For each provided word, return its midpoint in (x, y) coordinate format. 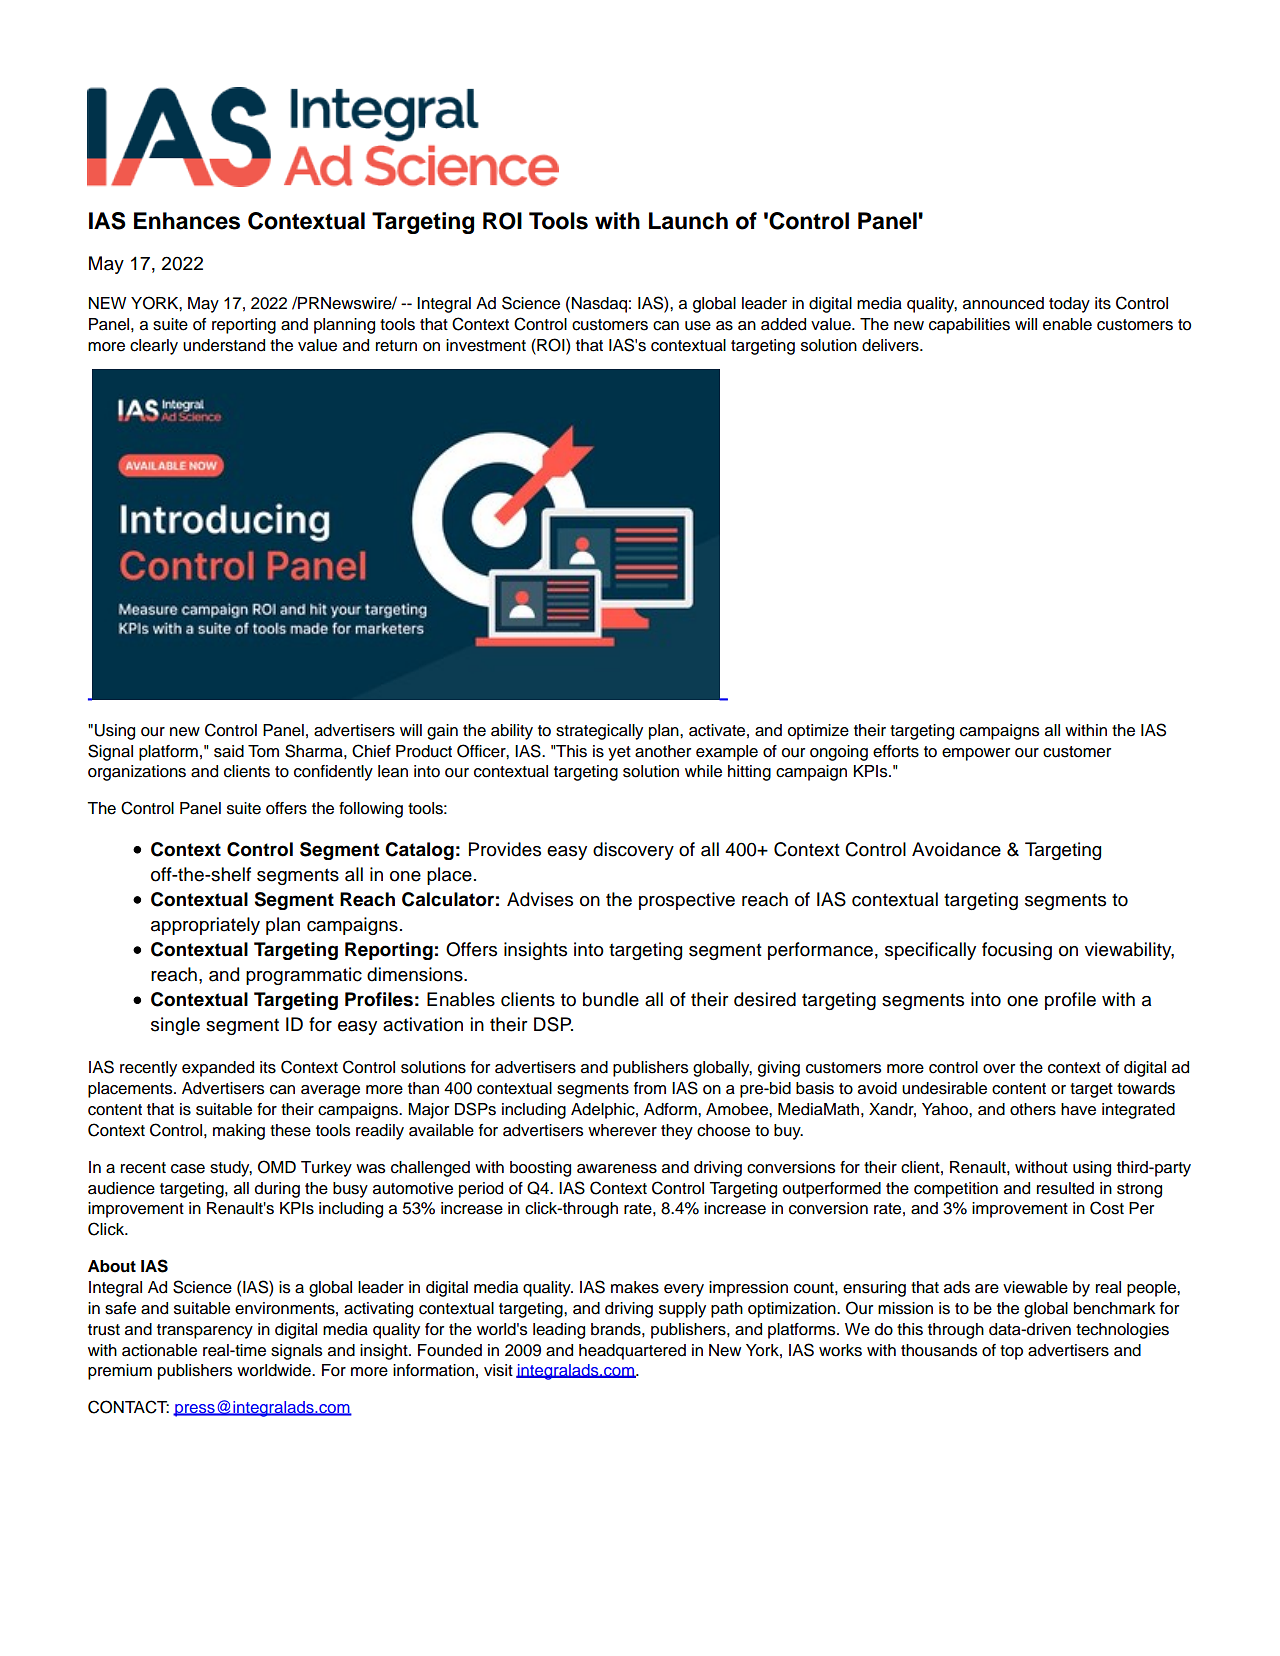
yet (619, 753)
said (229, 751)
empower (976, 754)
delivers (891, 345)
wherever (622, 1130)
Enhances (187, 221)
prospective (687, 901)
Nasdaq (599, 305)
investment (486, 345)
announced (1003, 303)
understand (224, 345)
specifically (930, 951)
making (239, 1132)
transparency (205, 1331)
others (1033, 1109)
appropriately (205, 926)
